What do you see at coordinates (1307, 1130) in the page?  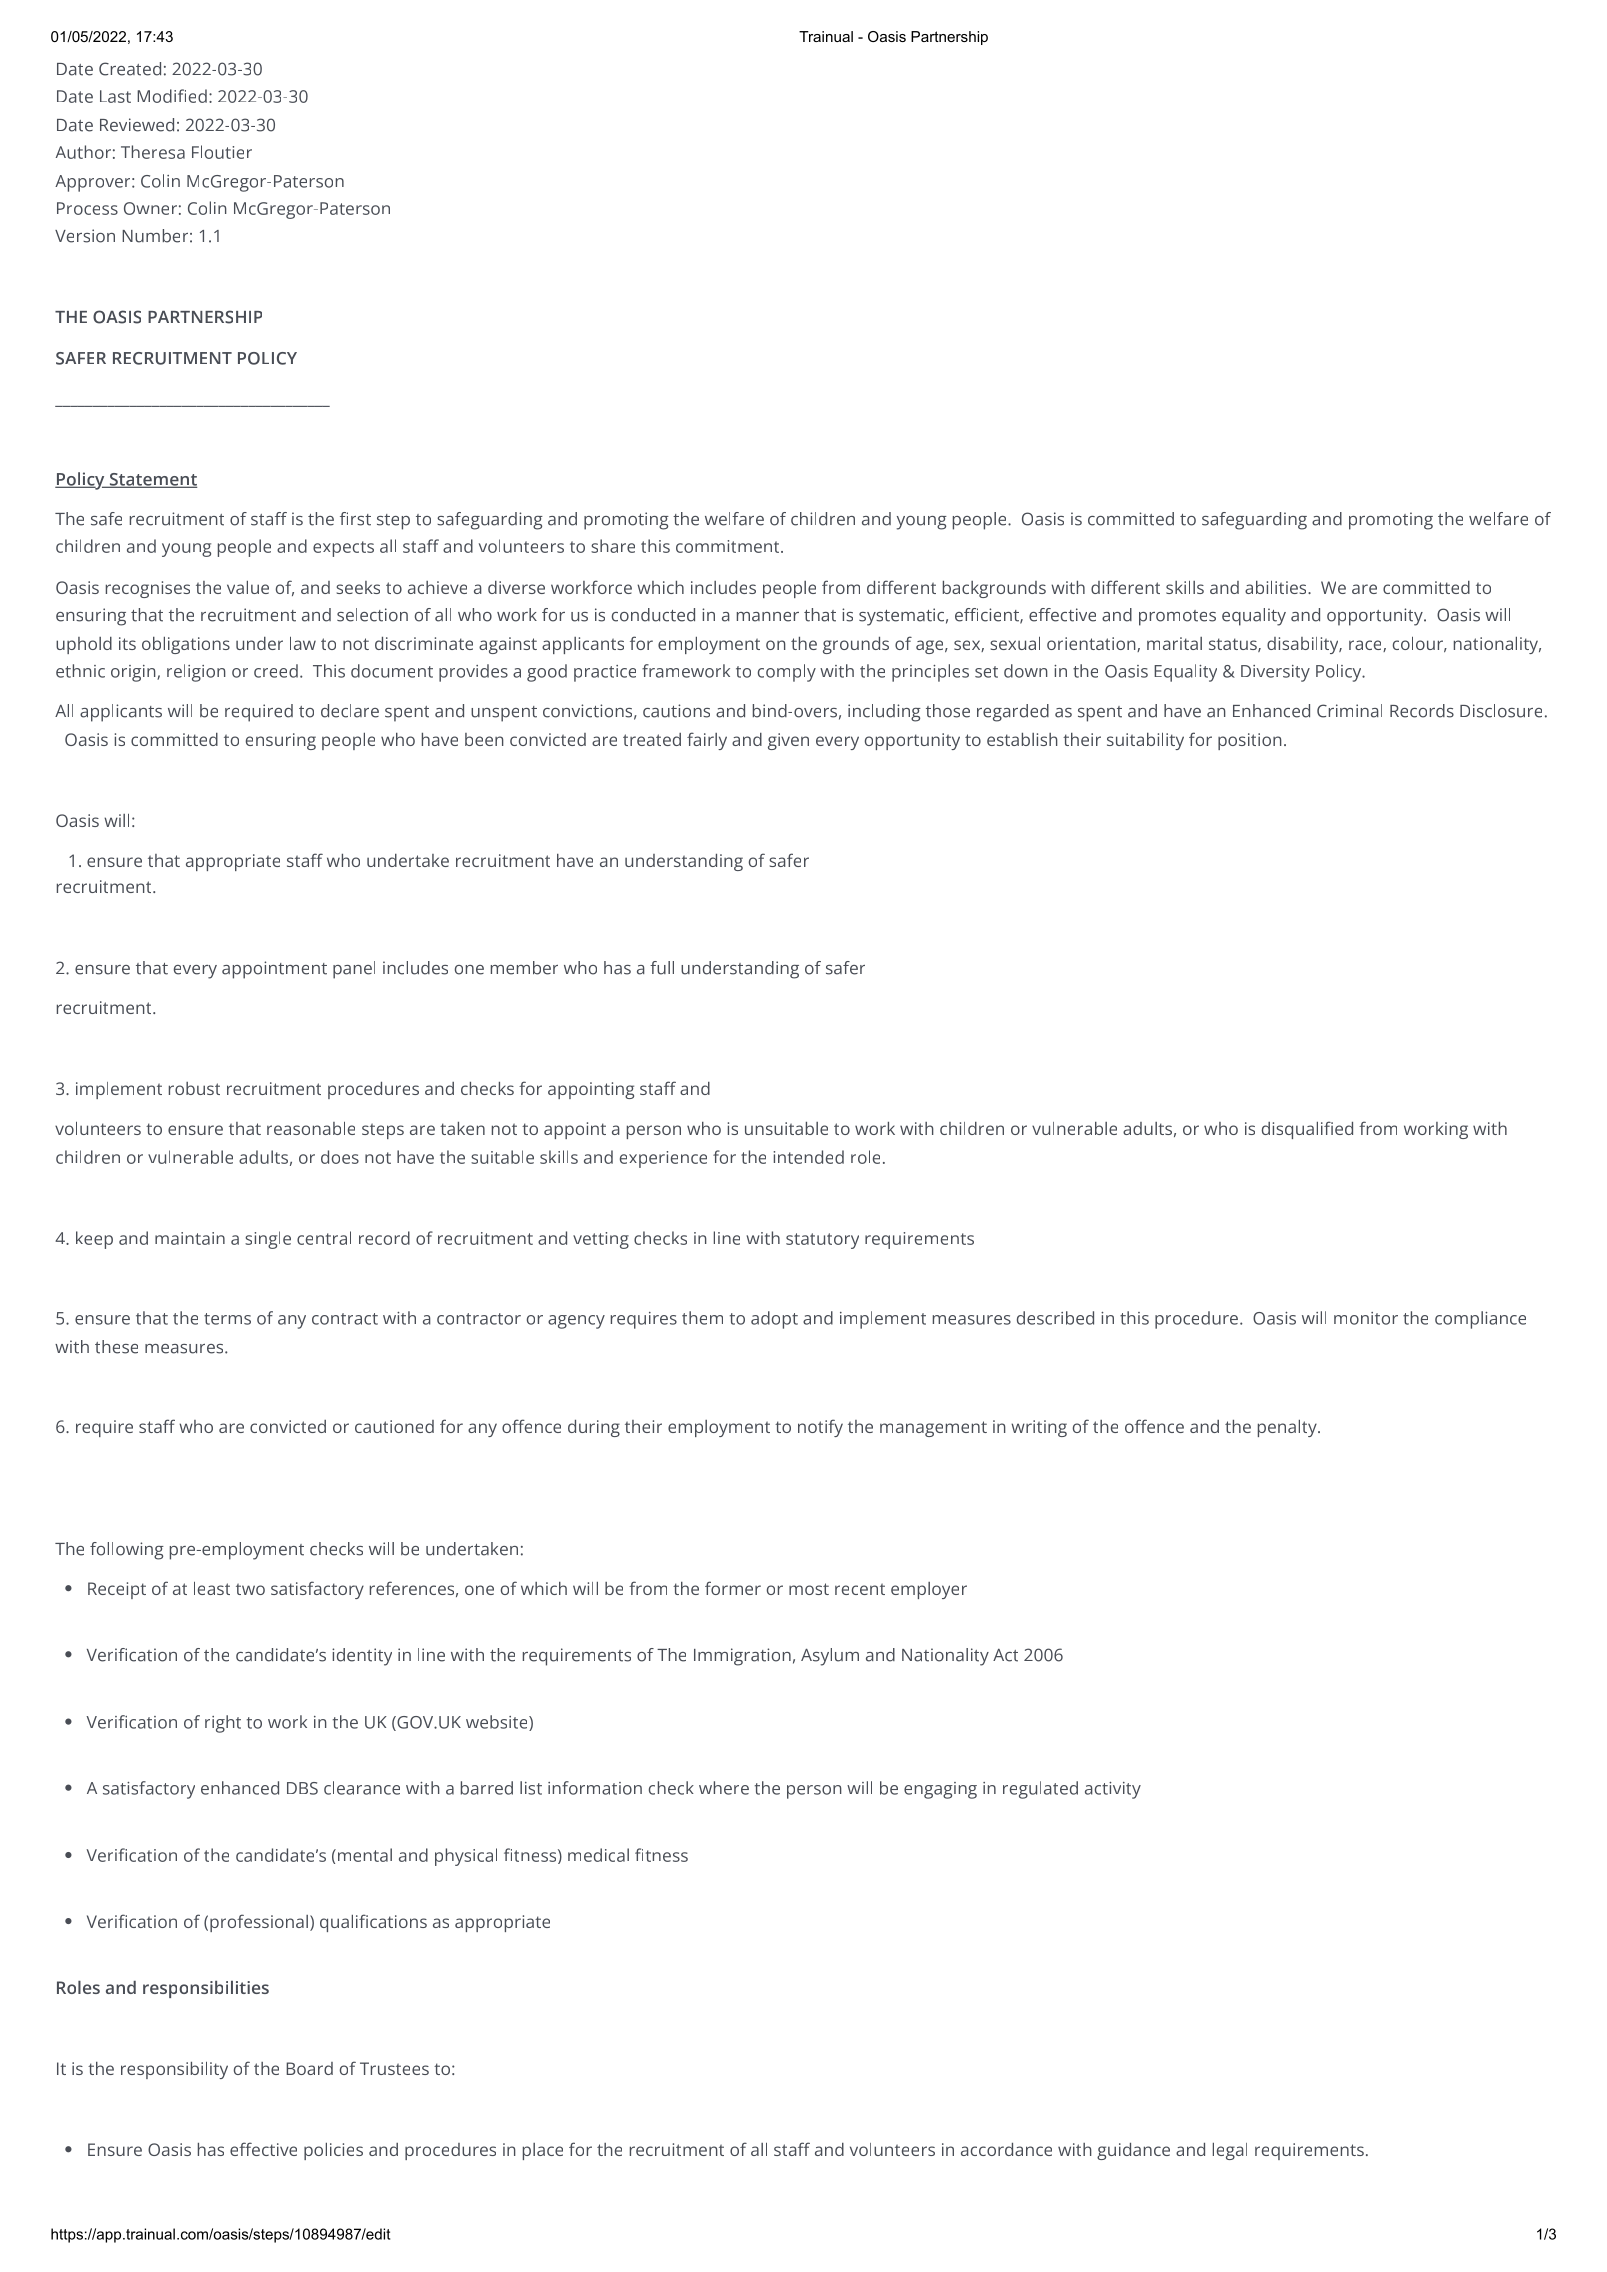 I see `disqualified` at bounding box center [1307, 1130].
